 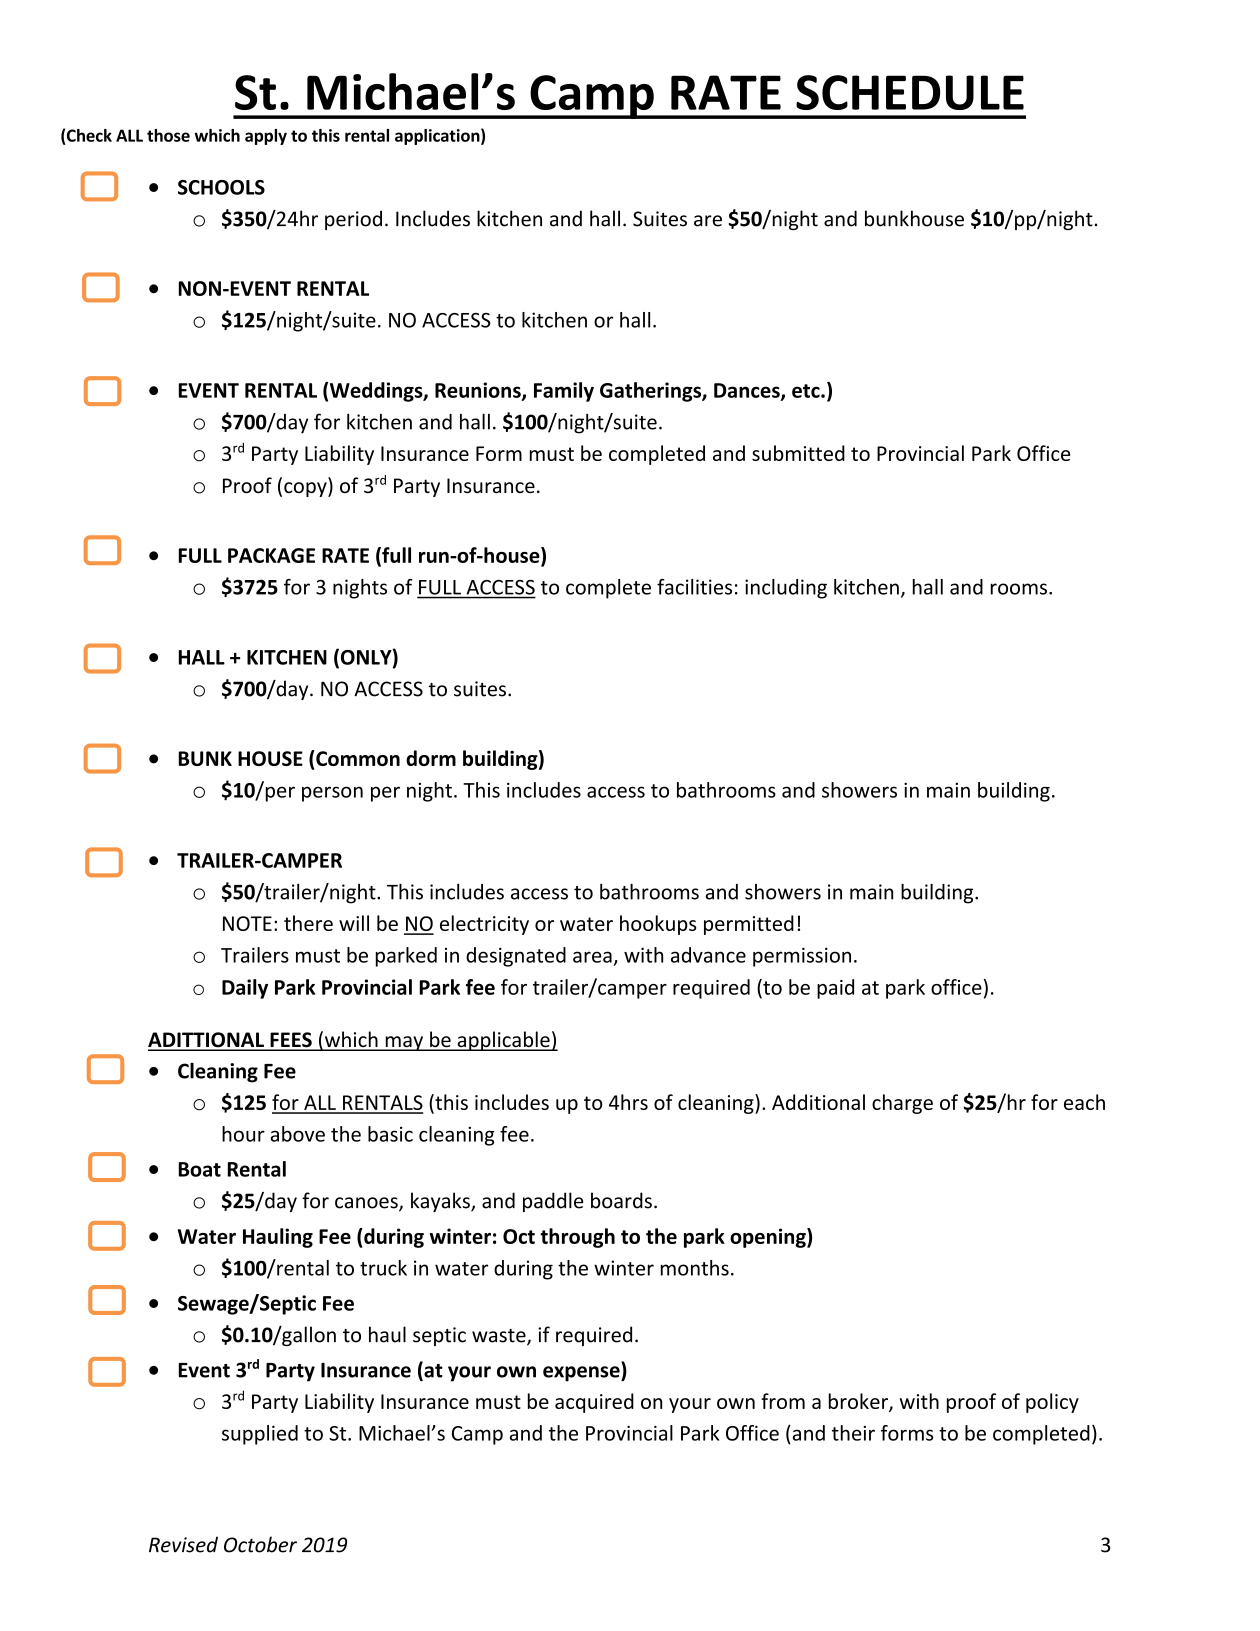 I want to click on copy, so click(x=306, y=489).
